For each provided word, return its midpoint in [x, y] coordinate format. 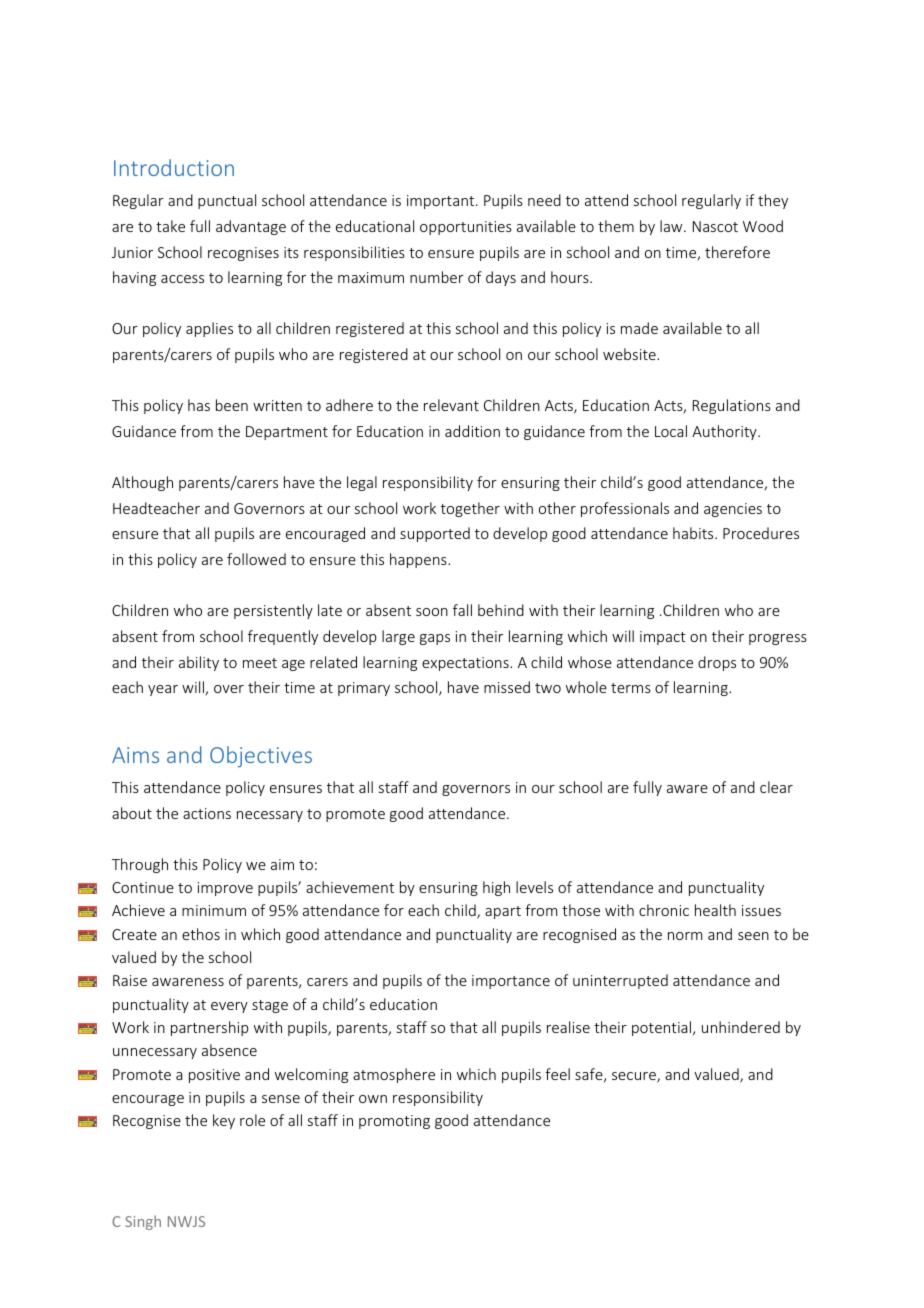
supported [435, 534]
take [170, 226]
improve [225, 889]
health [715, 910]
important [442, 202]
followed [256, 559]
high [496, 888]
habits [694, 533]
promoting [394, 1122]
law [672, 226]
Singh [143, 1222]
